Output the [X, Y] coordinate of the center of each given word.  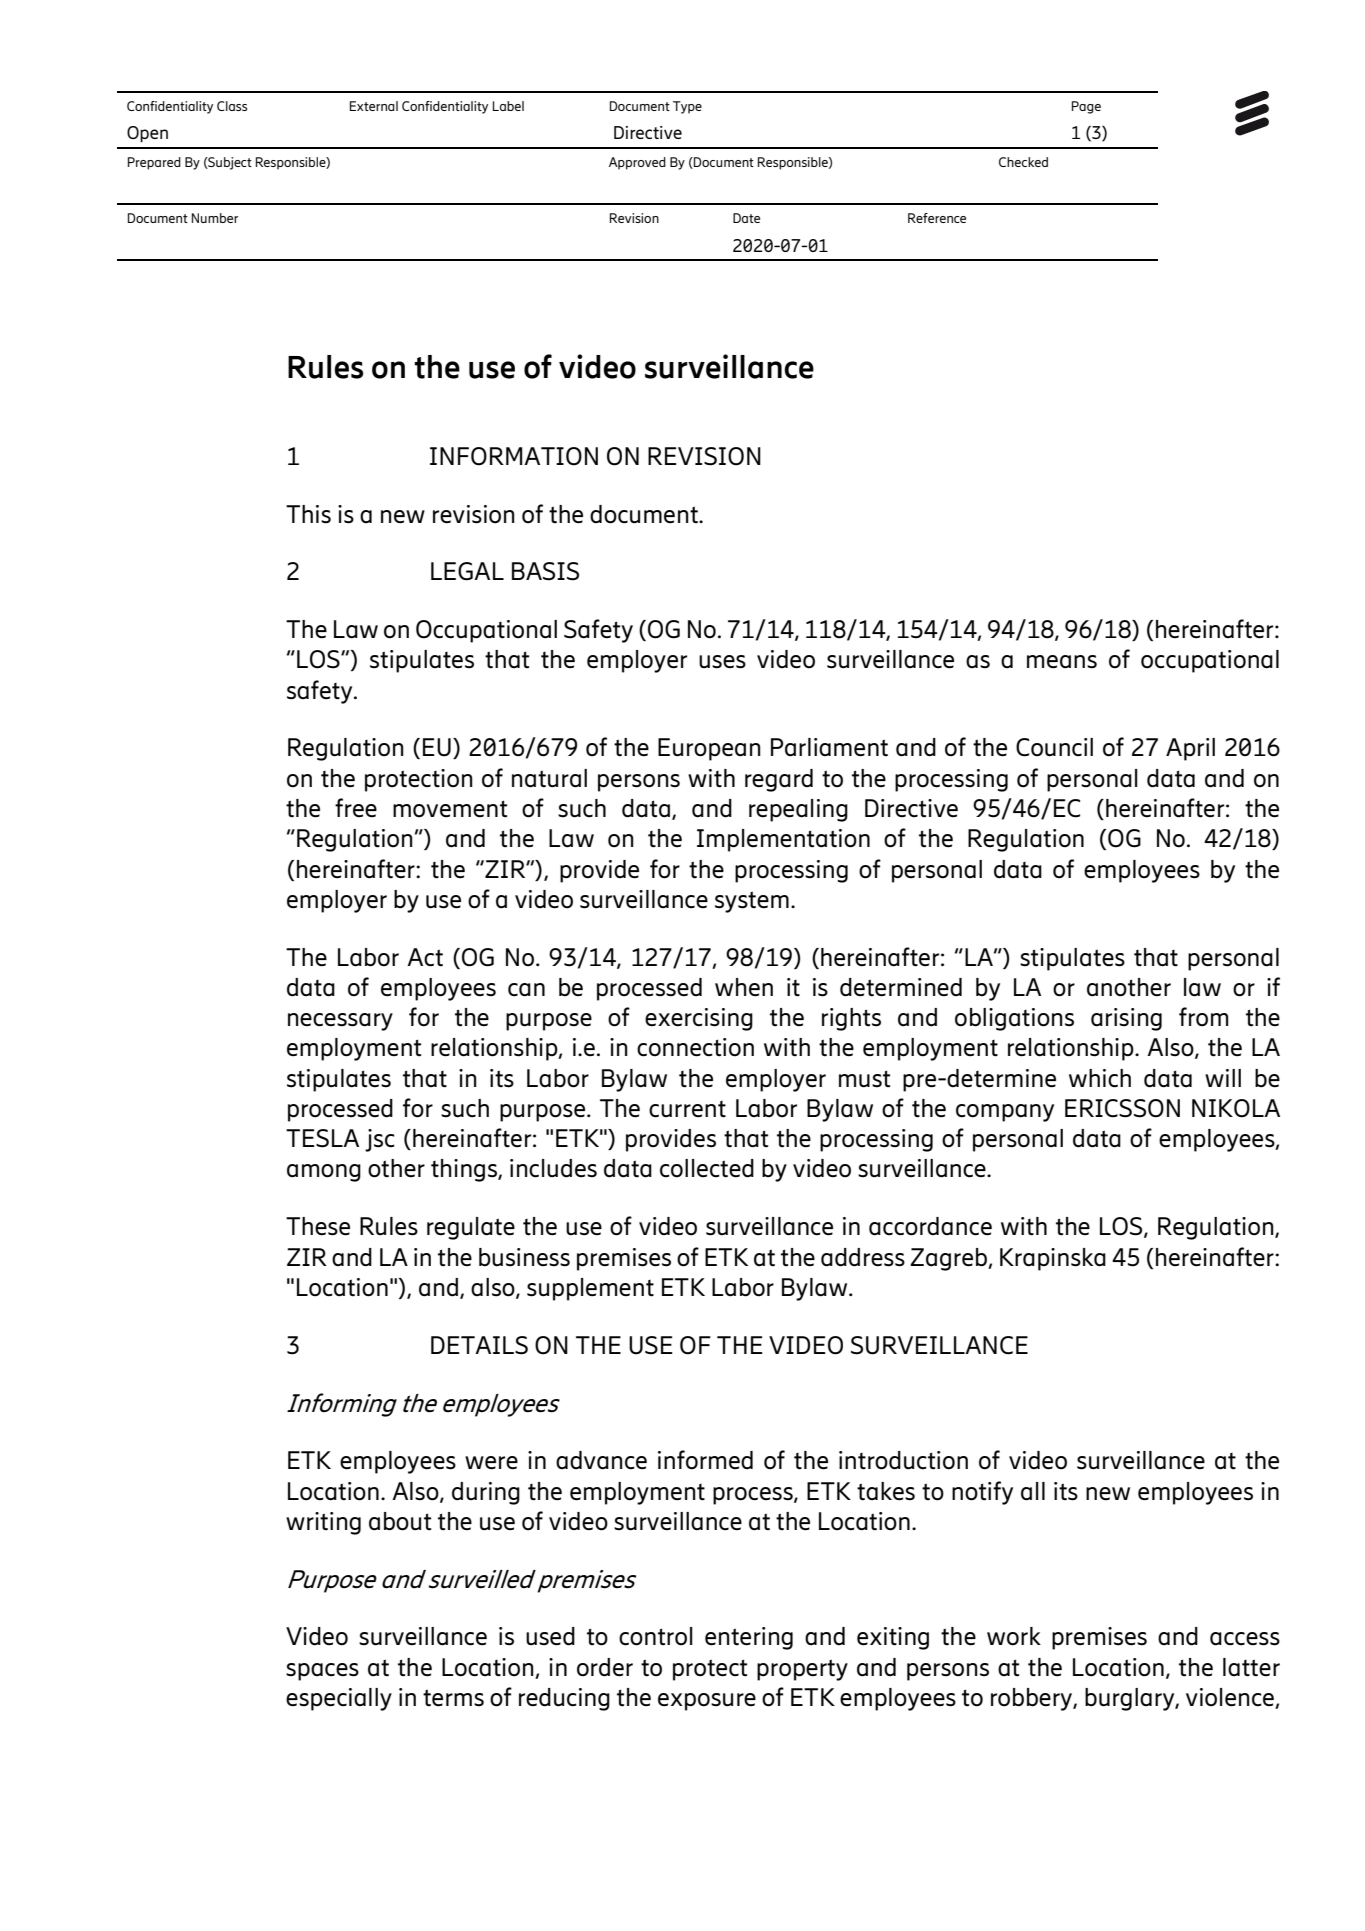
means [1062, 662]
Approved [637, 163]
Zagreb [949, 1259]
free [356, 807]
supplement [590, 1289]
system [752, 902]
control [656, 1636]
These [318, 1226]
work [1014, 1636]
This [308, 514]
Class [232, 106]
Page [1086, 107]
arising [1126, 1019]
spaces [322, 1672]
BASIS [545, 571]
